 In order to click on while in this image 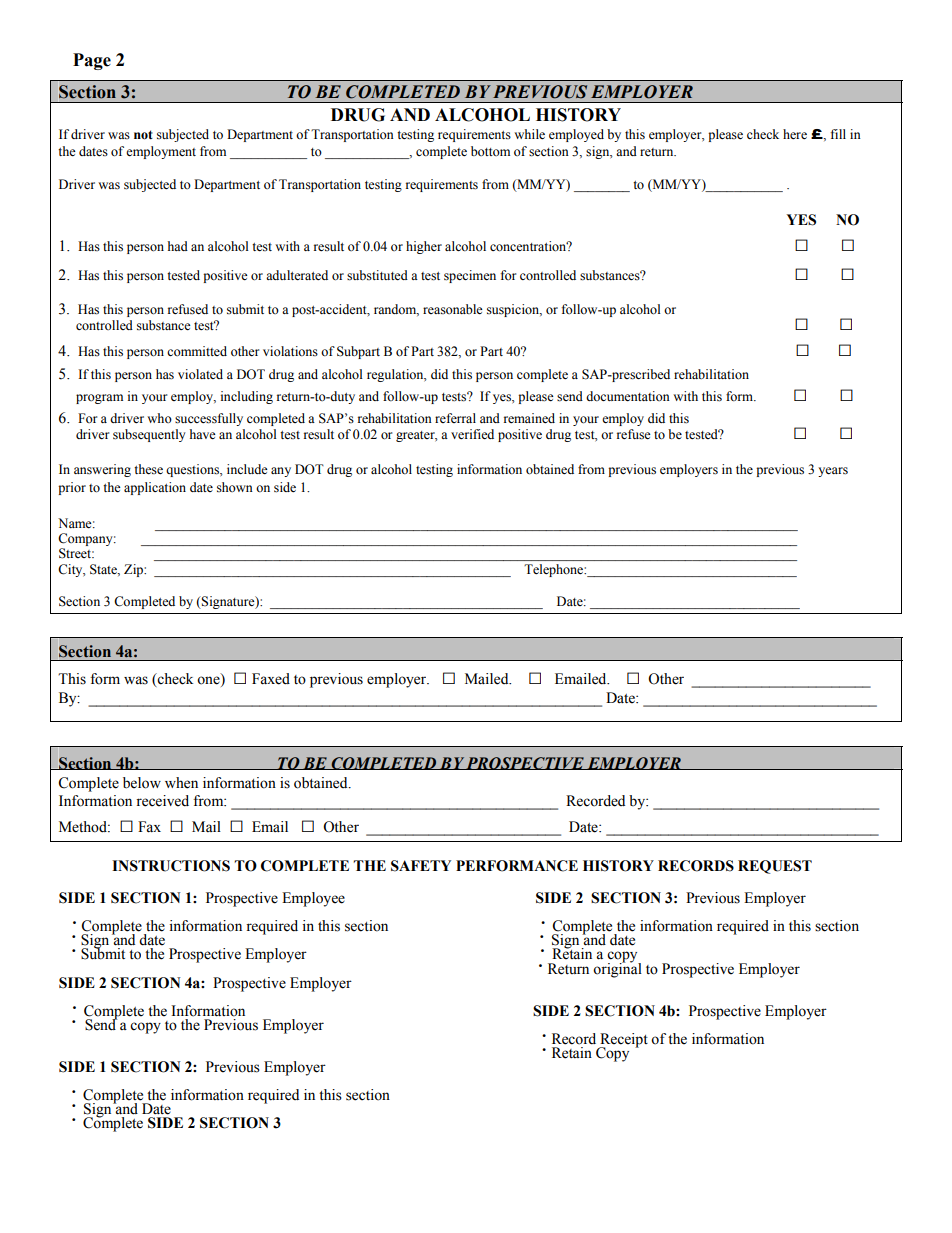, I will do `click(529, 134)`.
